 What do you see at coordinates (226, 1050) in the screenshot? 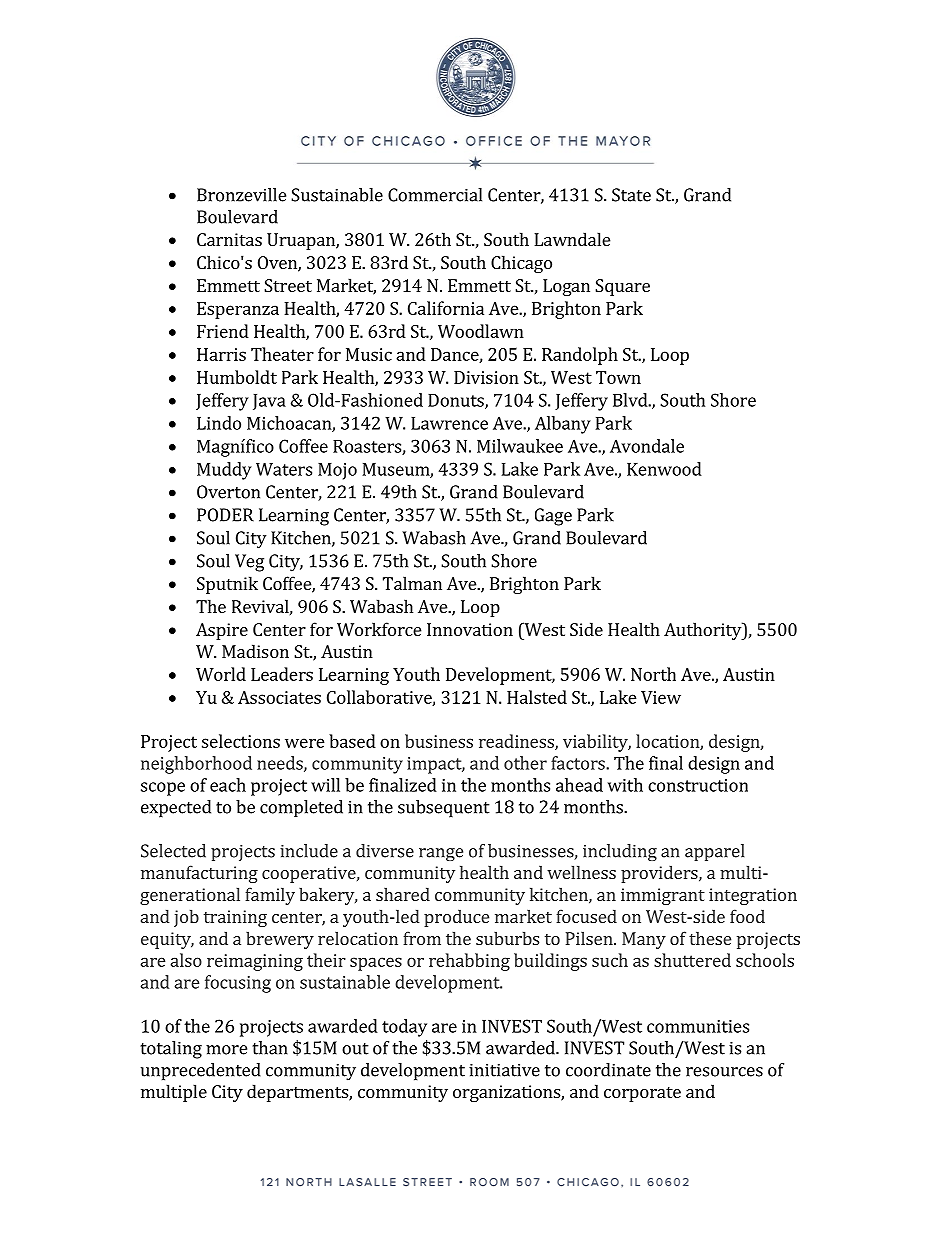
I see `more` at bounding box center [226, 1050].
